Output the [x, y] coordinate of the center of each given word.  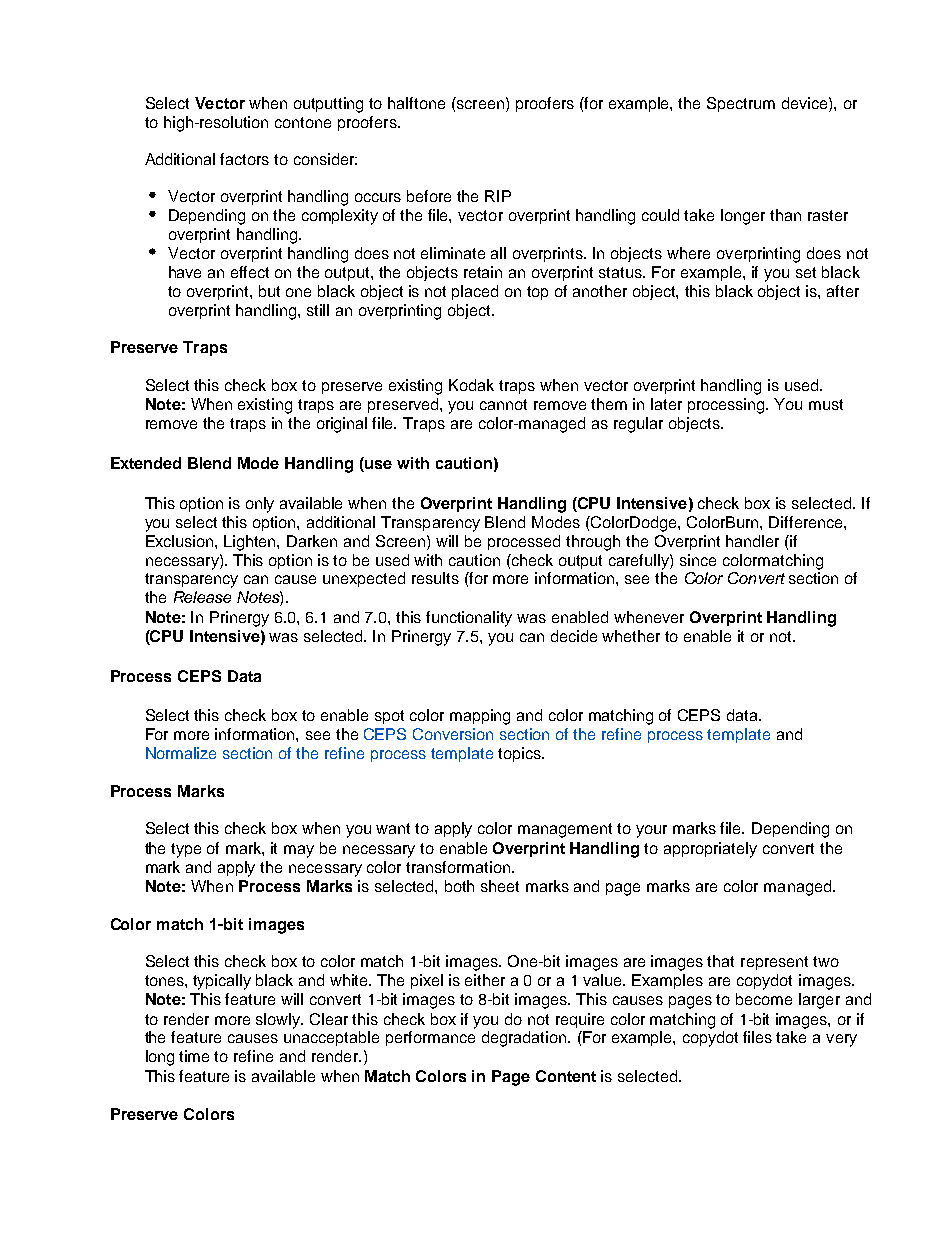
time [194, 1056]
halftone [416, 103]
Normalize [181, 753]
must [826, 404]
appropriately [710, 850]
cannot [503, 404]
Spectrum [741, 104]
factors [244, 159]
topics [520, 754]
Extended [146, 463]
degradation [525, 1039]
